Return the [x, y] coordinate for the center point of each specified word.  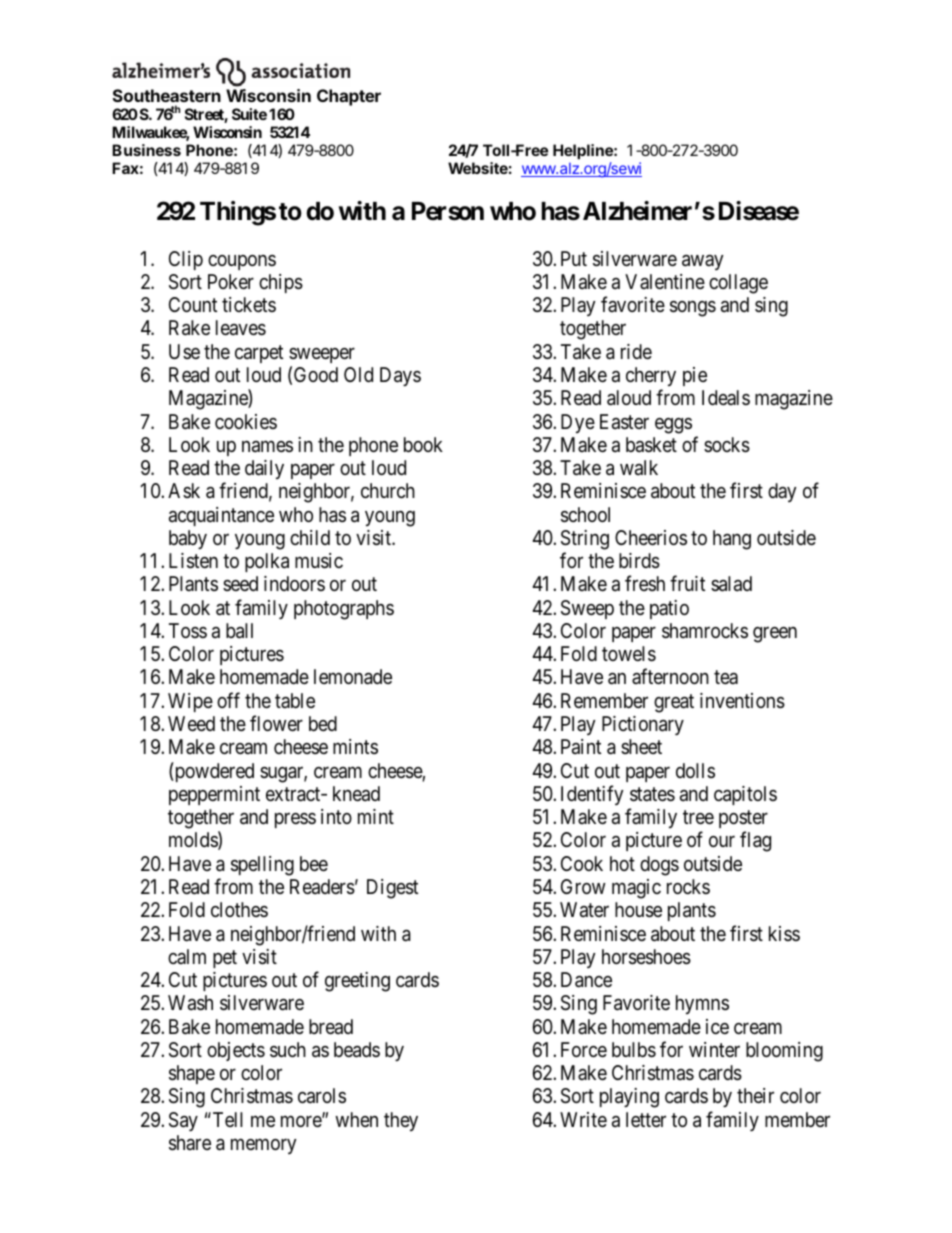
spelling [262, 866]
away [703, 262]
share [190, 1143]
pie [695, 376]
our [722, 841]
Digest [392, 889]
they [401, 1121]
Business [146, 150]
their [755, 1095]
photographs [344, 610]
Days [400, 376]
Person [448, 211]
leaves [241, 328]
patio [669, 609]
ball [239, 631]
